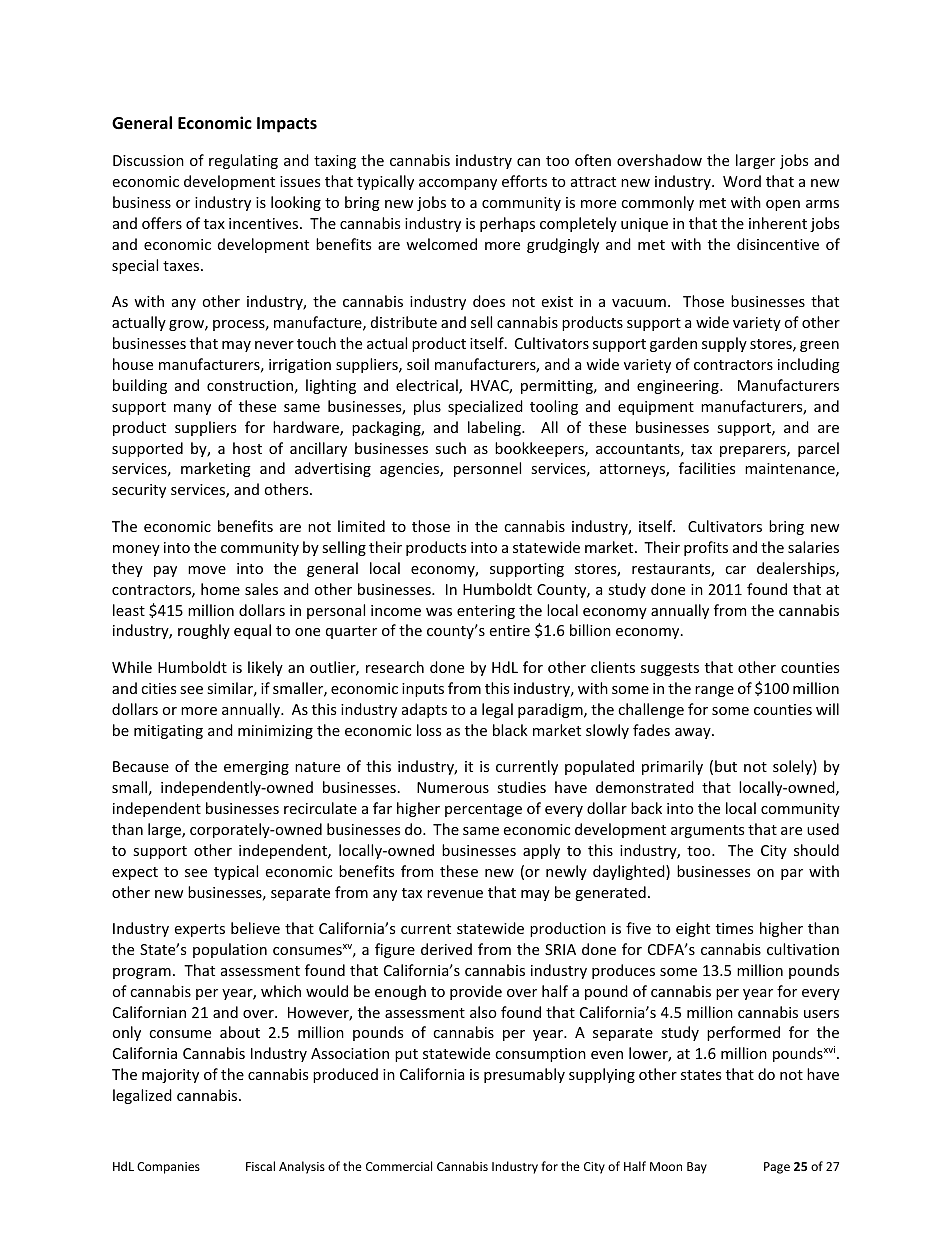 The image size is (952, 1233). I want to click on personnel, so click(487, 469).
